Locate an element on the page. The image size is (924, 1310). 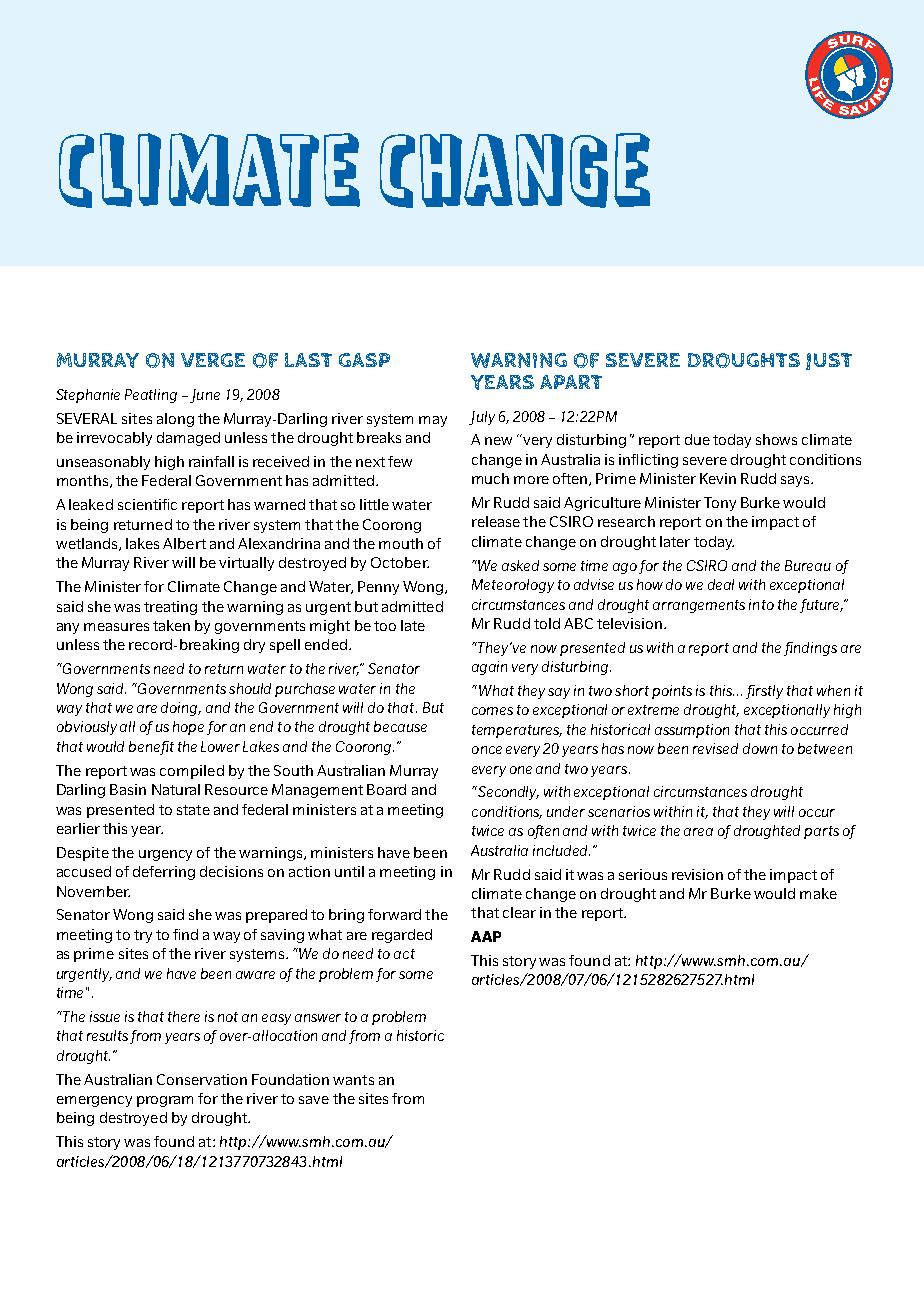
try is located at coordinates (143, 936).
